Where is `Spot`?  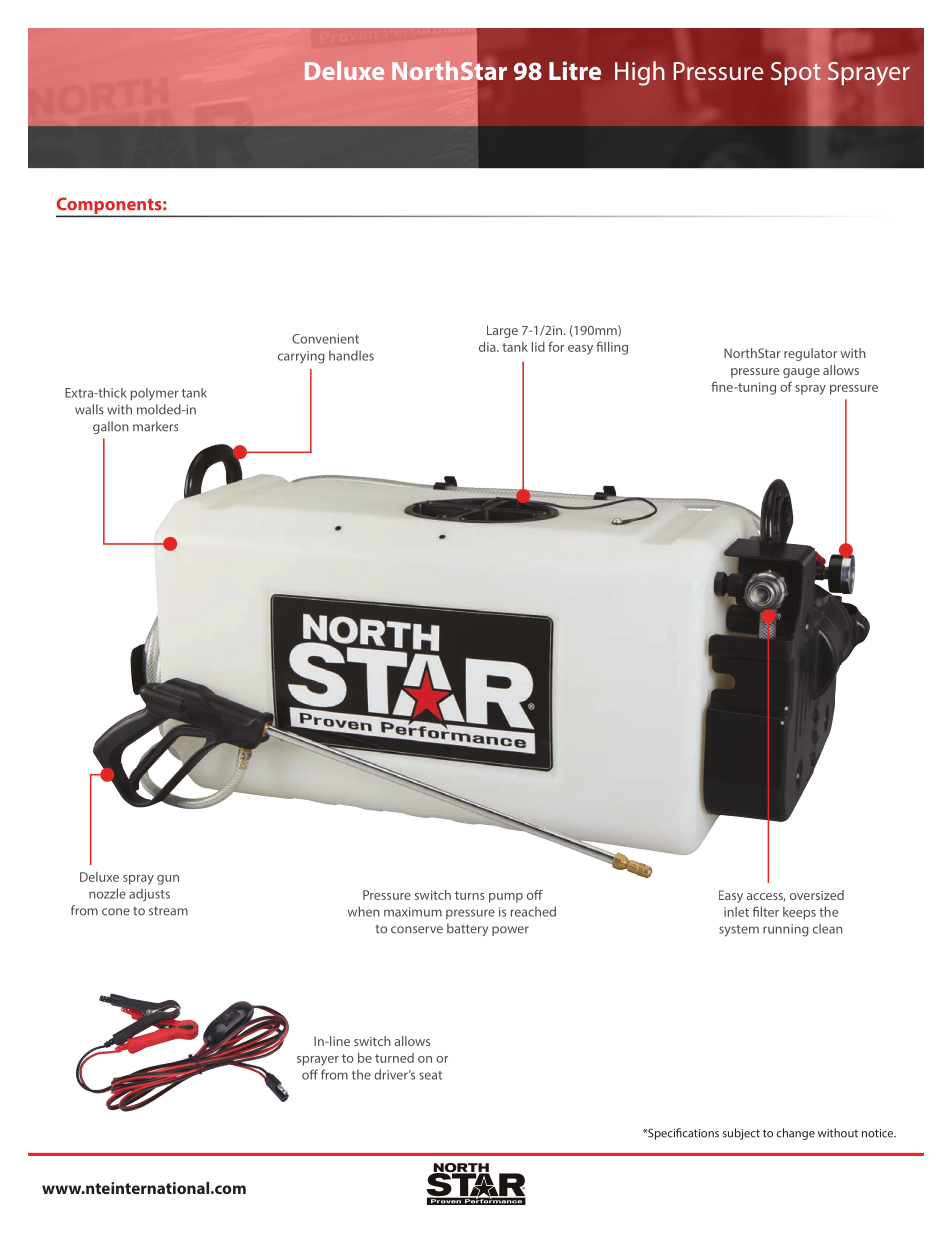
Spot is located at coordinates (796, 72).
